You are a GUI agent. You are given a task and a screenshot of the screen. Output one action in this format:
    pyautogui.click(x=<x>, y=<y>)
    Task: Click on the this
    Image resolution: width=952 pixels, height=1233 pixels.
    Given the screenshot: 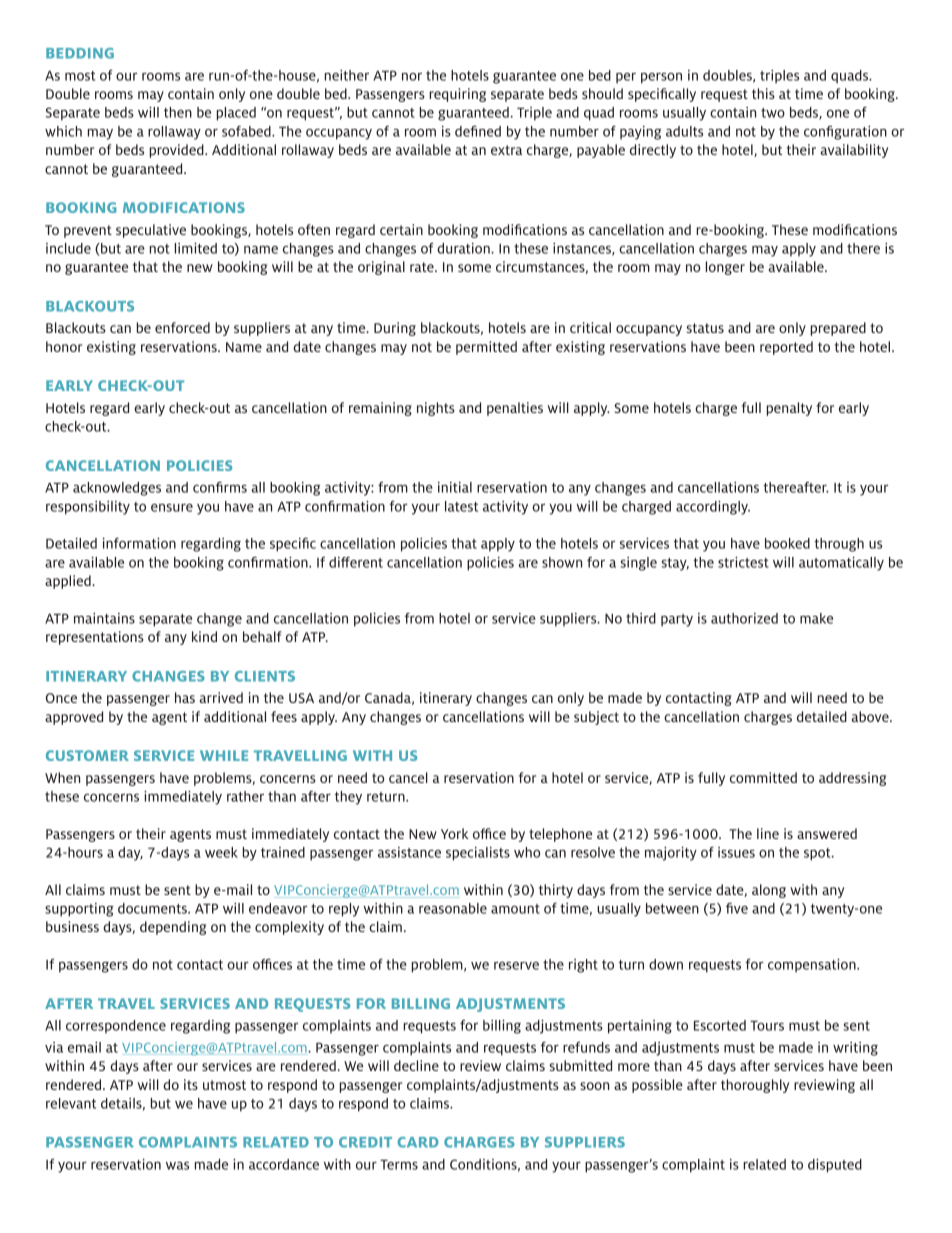 What is the action you would take?
    pyautogui.click(x=763, y=93)
